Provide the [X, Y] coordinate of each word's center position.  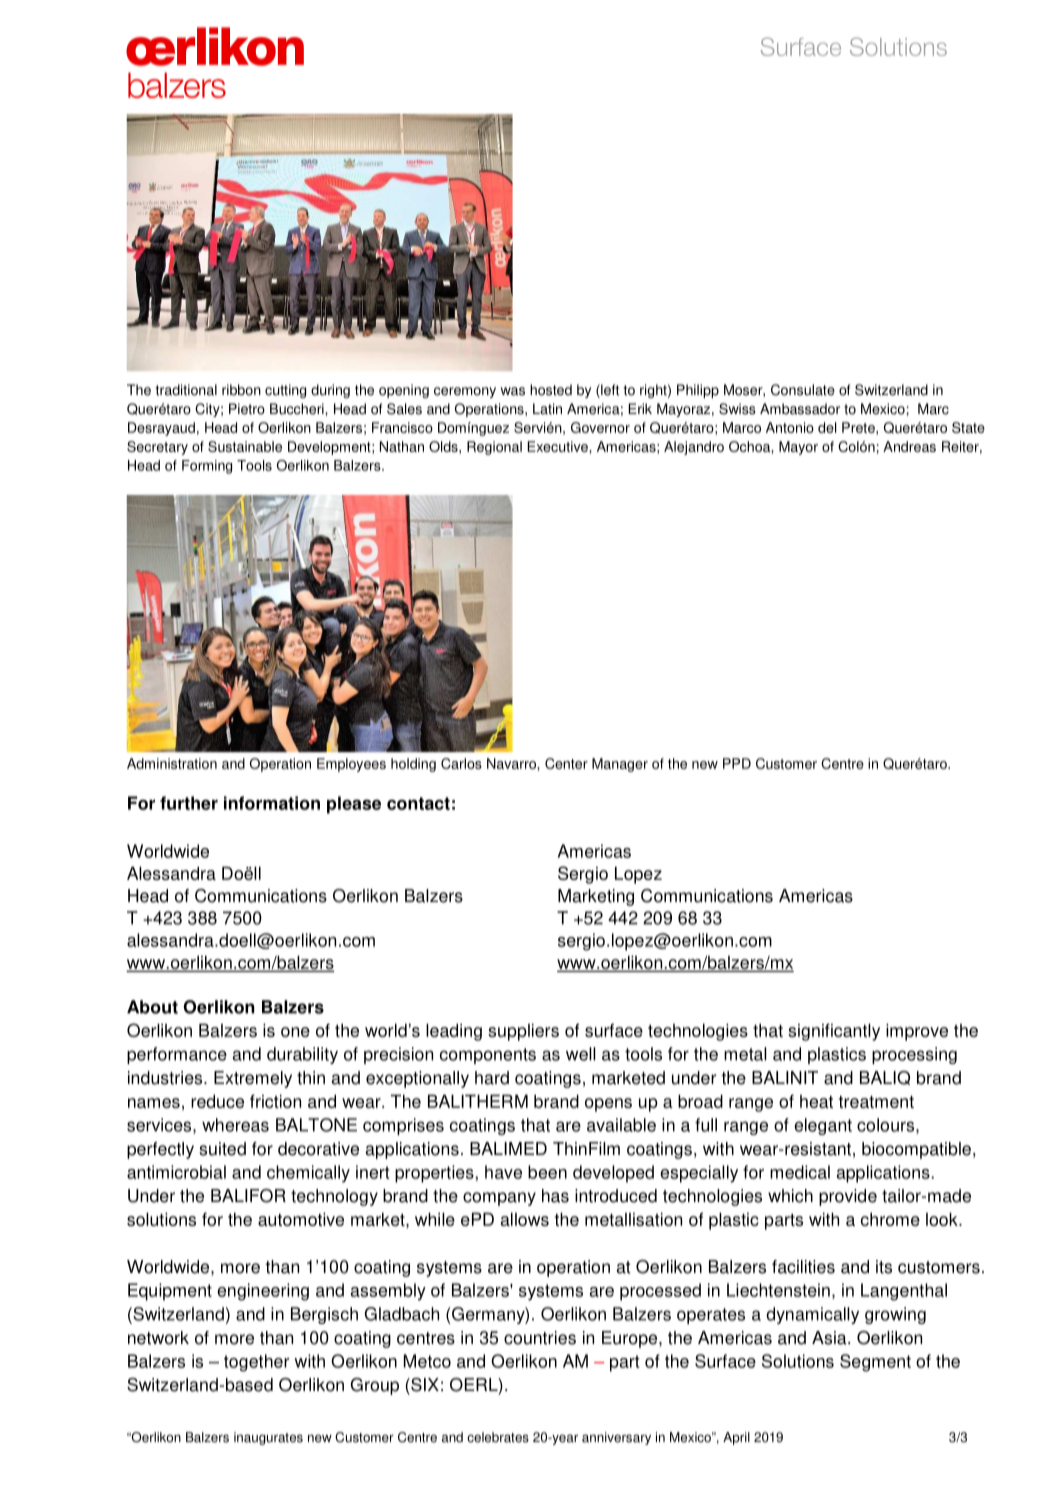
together [257, 1363]
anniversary [616, 1438]
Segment [875, 1363]
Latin [547, 409]
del [827, 427]
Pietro [247, 409]
